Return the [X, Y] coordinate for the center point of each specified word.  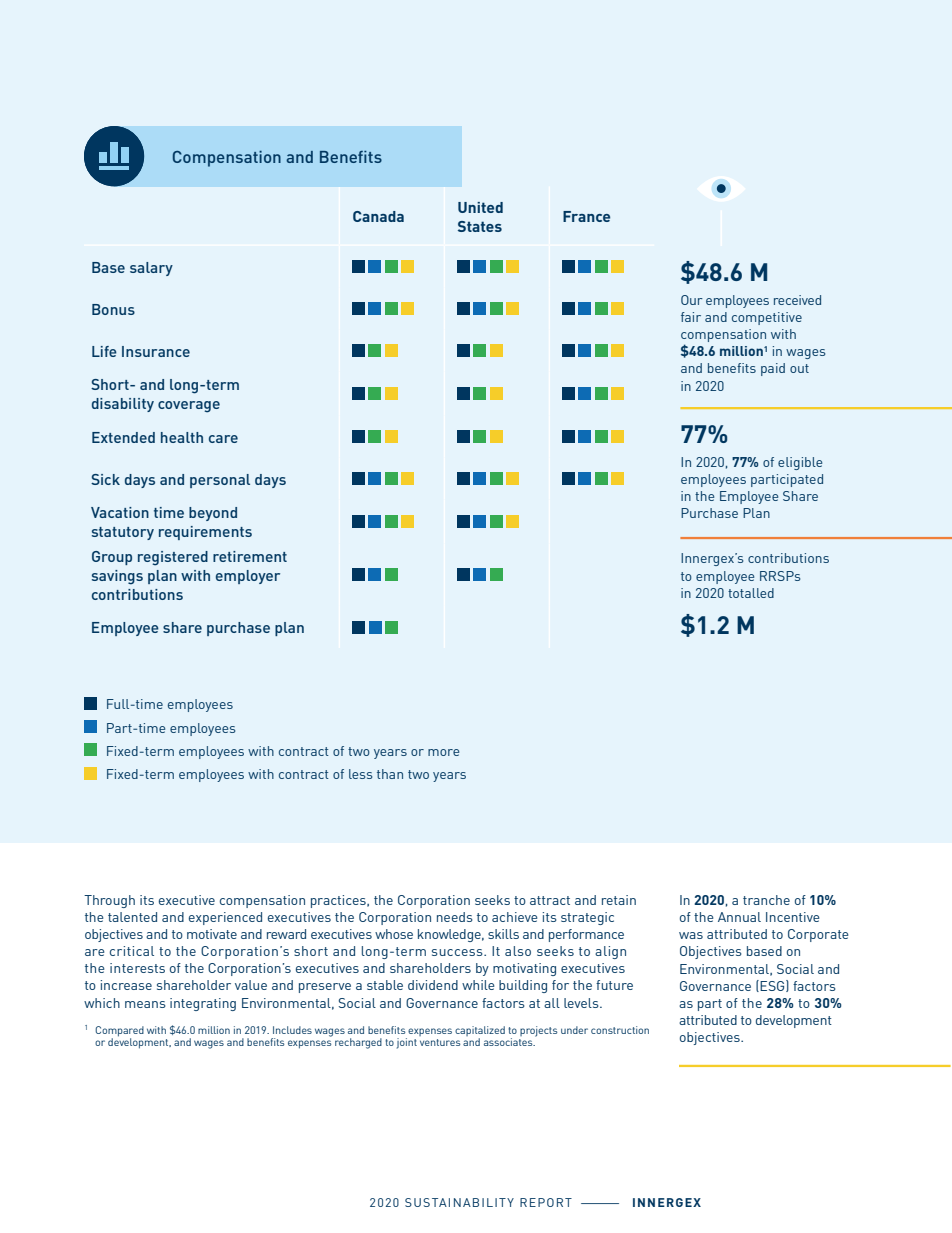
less [360, 774]
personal [220, 481]
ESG [773, 986]
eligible [800, 463]
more [443, 752]
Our [692, 300]
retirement [250, 556]
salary [151, 269]
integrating [203, 1004]
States [480, 226]
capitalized [480, 1032]
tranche [766, 900]
